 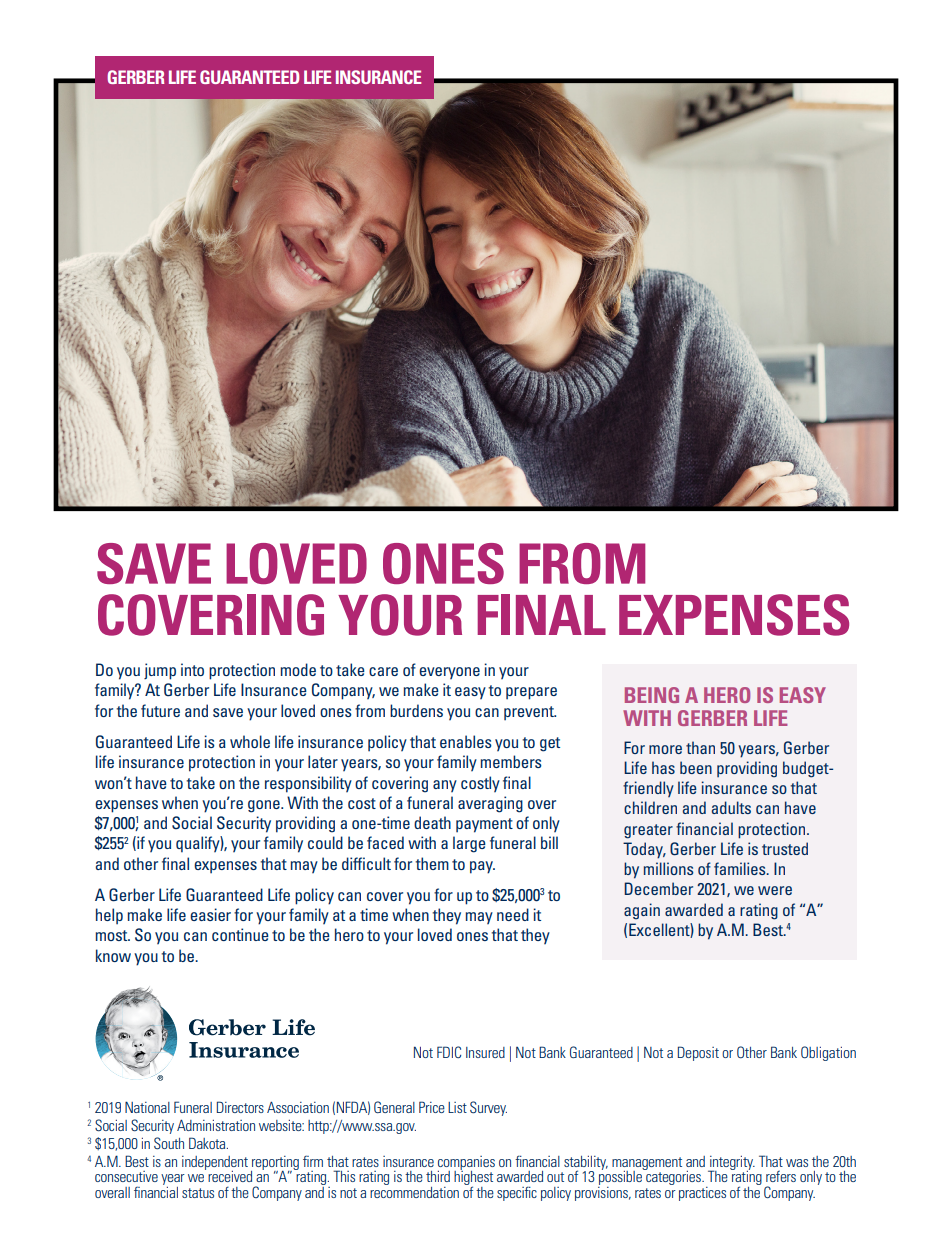 What do you see at coordinates (230, 1176) in the document?
I see `received` at bounding box center [230, 1176].
